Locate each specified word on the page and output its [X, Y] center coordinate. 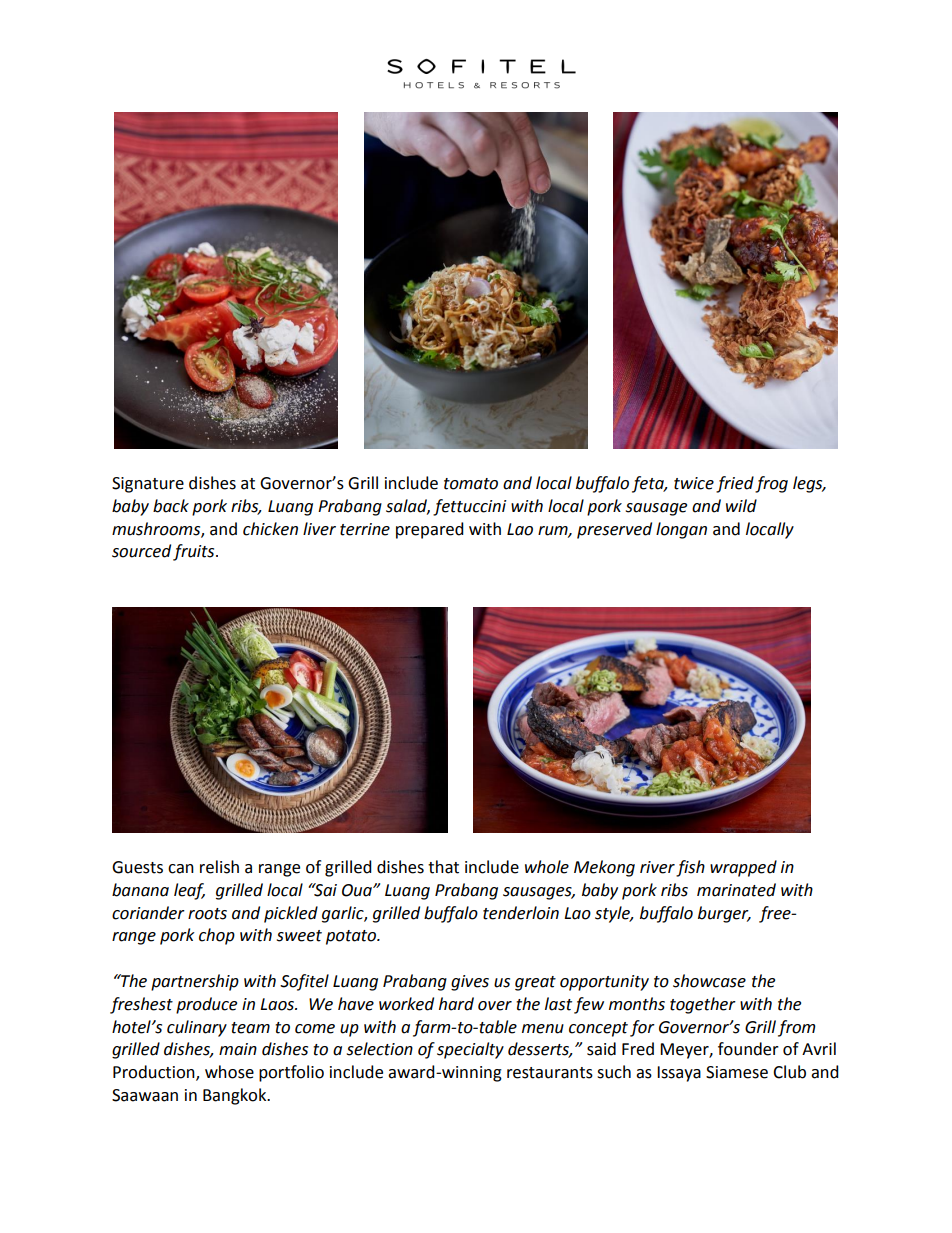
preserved [614, 530]
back [171, 506]
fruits [195, 552]
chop [217, 936]
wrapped [743, 868]
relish [219, 867]
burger [724, 914]
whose [229, 1072]
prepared [430, 530]
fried [735, 484]
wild [741, 506]
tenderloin [521, 913]
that [443, 867]
